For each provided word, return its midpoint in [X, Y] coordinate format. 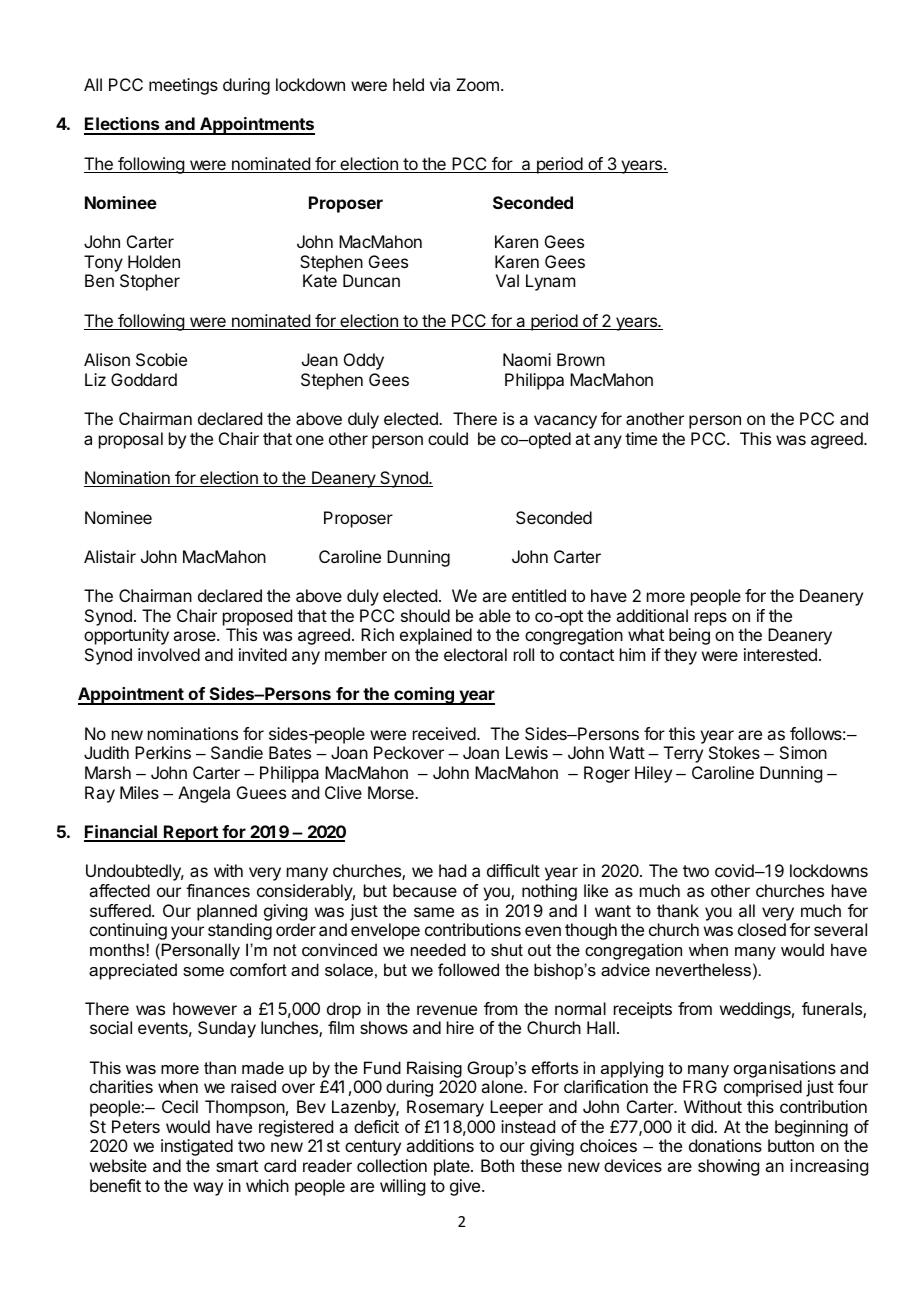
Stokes [734, 752]
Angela [204, 794]
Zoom [477, 84]
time [641, 438]
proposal [131, 440]
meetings [183, 86]
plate [453, 1167]
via [440, 84]
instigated [197, 1147]
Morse [392, 792]
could [448, 438]
